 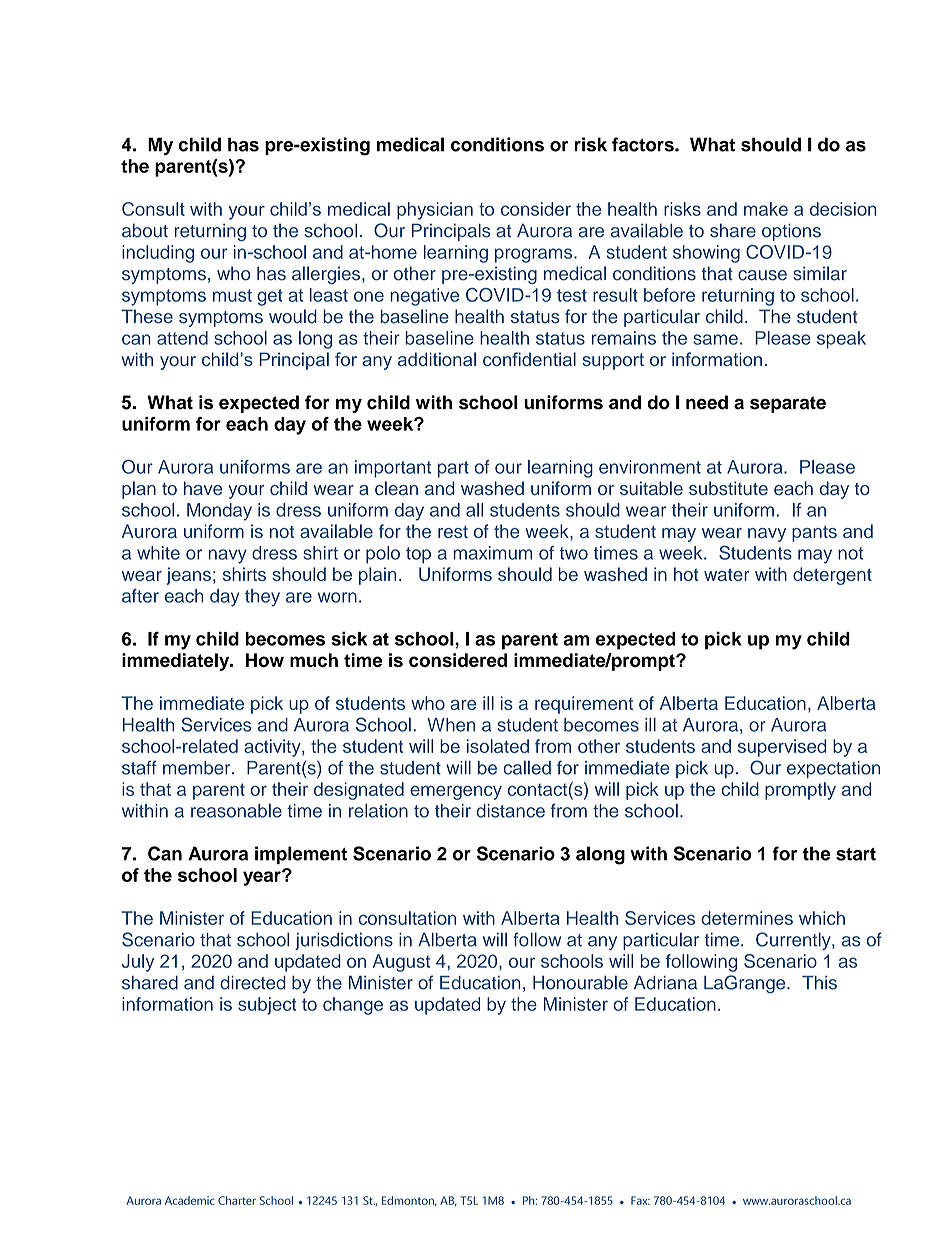 I want to click on options, so click(x=791, y=232).
